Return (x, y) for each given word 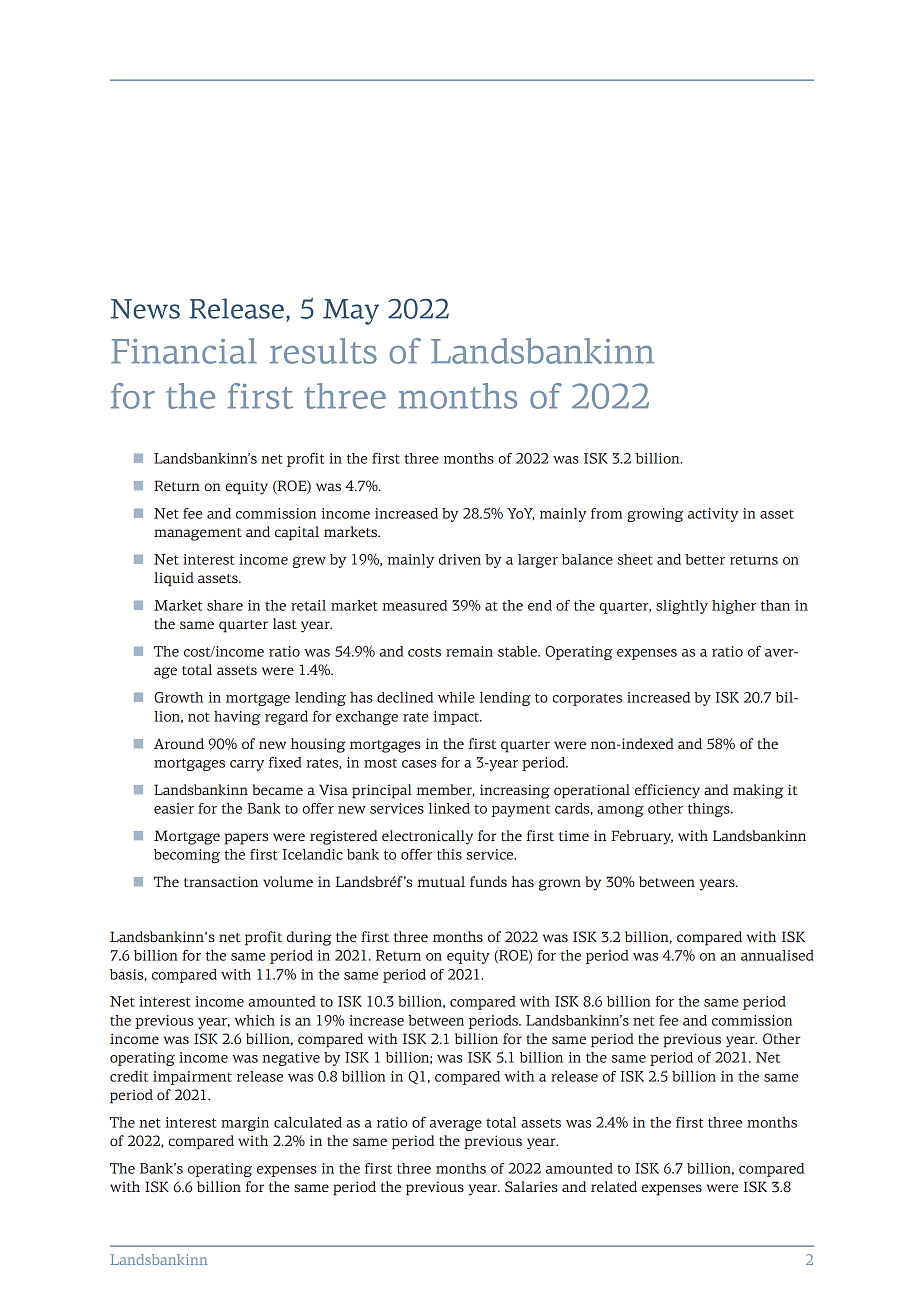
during (309, 938)
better (705, 559)
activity (713, 515)
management (198, 534)
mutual (441, 881)
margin (245, 1124)
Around (179, 743)
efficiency (667, 791)
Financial (184, 351)
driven (460, 559)
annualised (777, 955)
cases (419, 764)
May (351, 312)
